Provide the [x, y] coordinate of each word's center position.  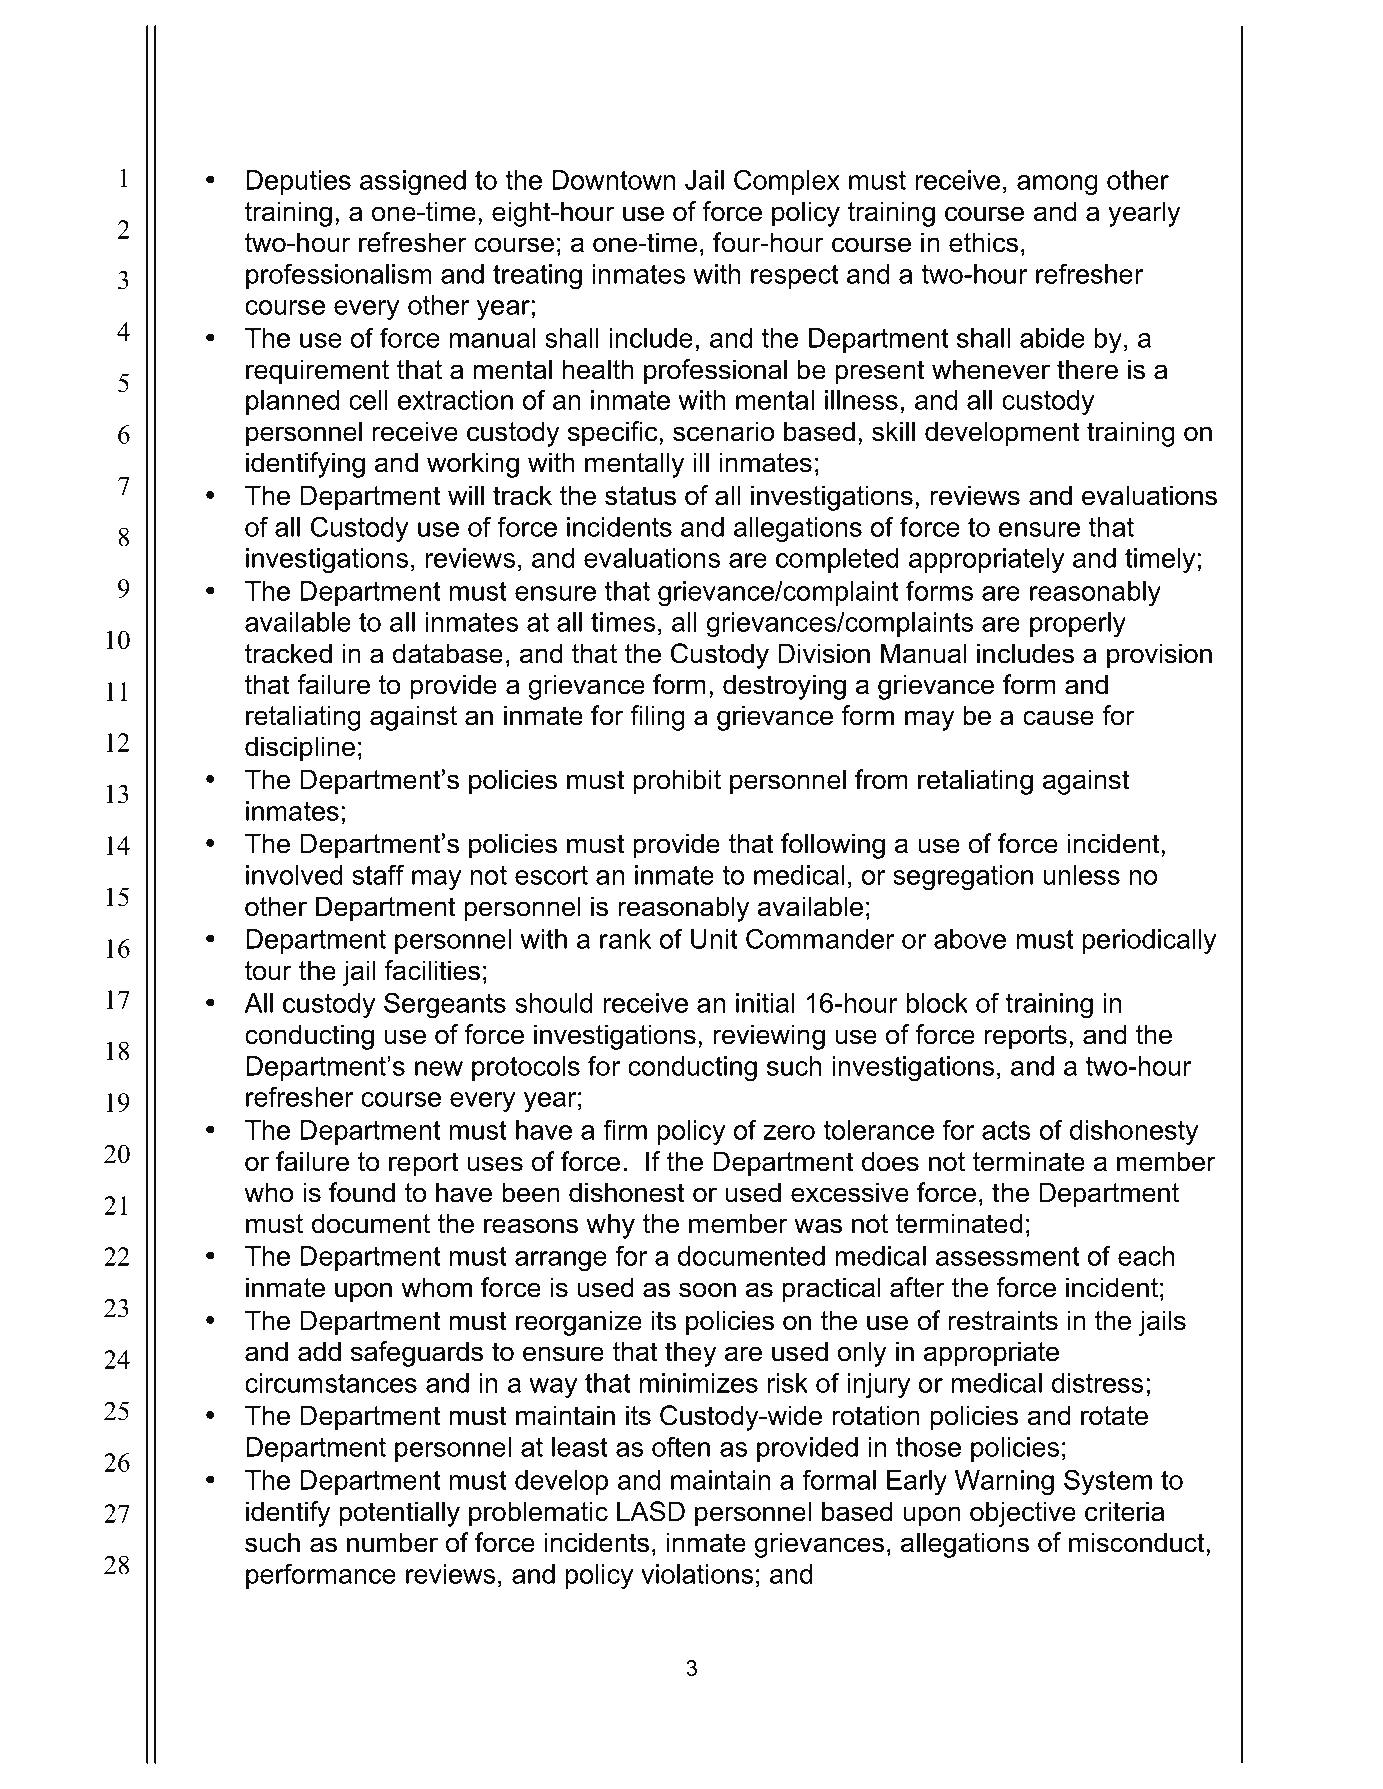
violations [697, 1574]
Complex [787, 182]
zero [789, 1132]
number [392, 1542]
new [439, 1068]
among [1057, 185]
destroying [784, 687]
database [448, 653]
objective [1023, 1514]
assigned [413, 182]
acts [1006, 1130]
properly [1078, 624]
